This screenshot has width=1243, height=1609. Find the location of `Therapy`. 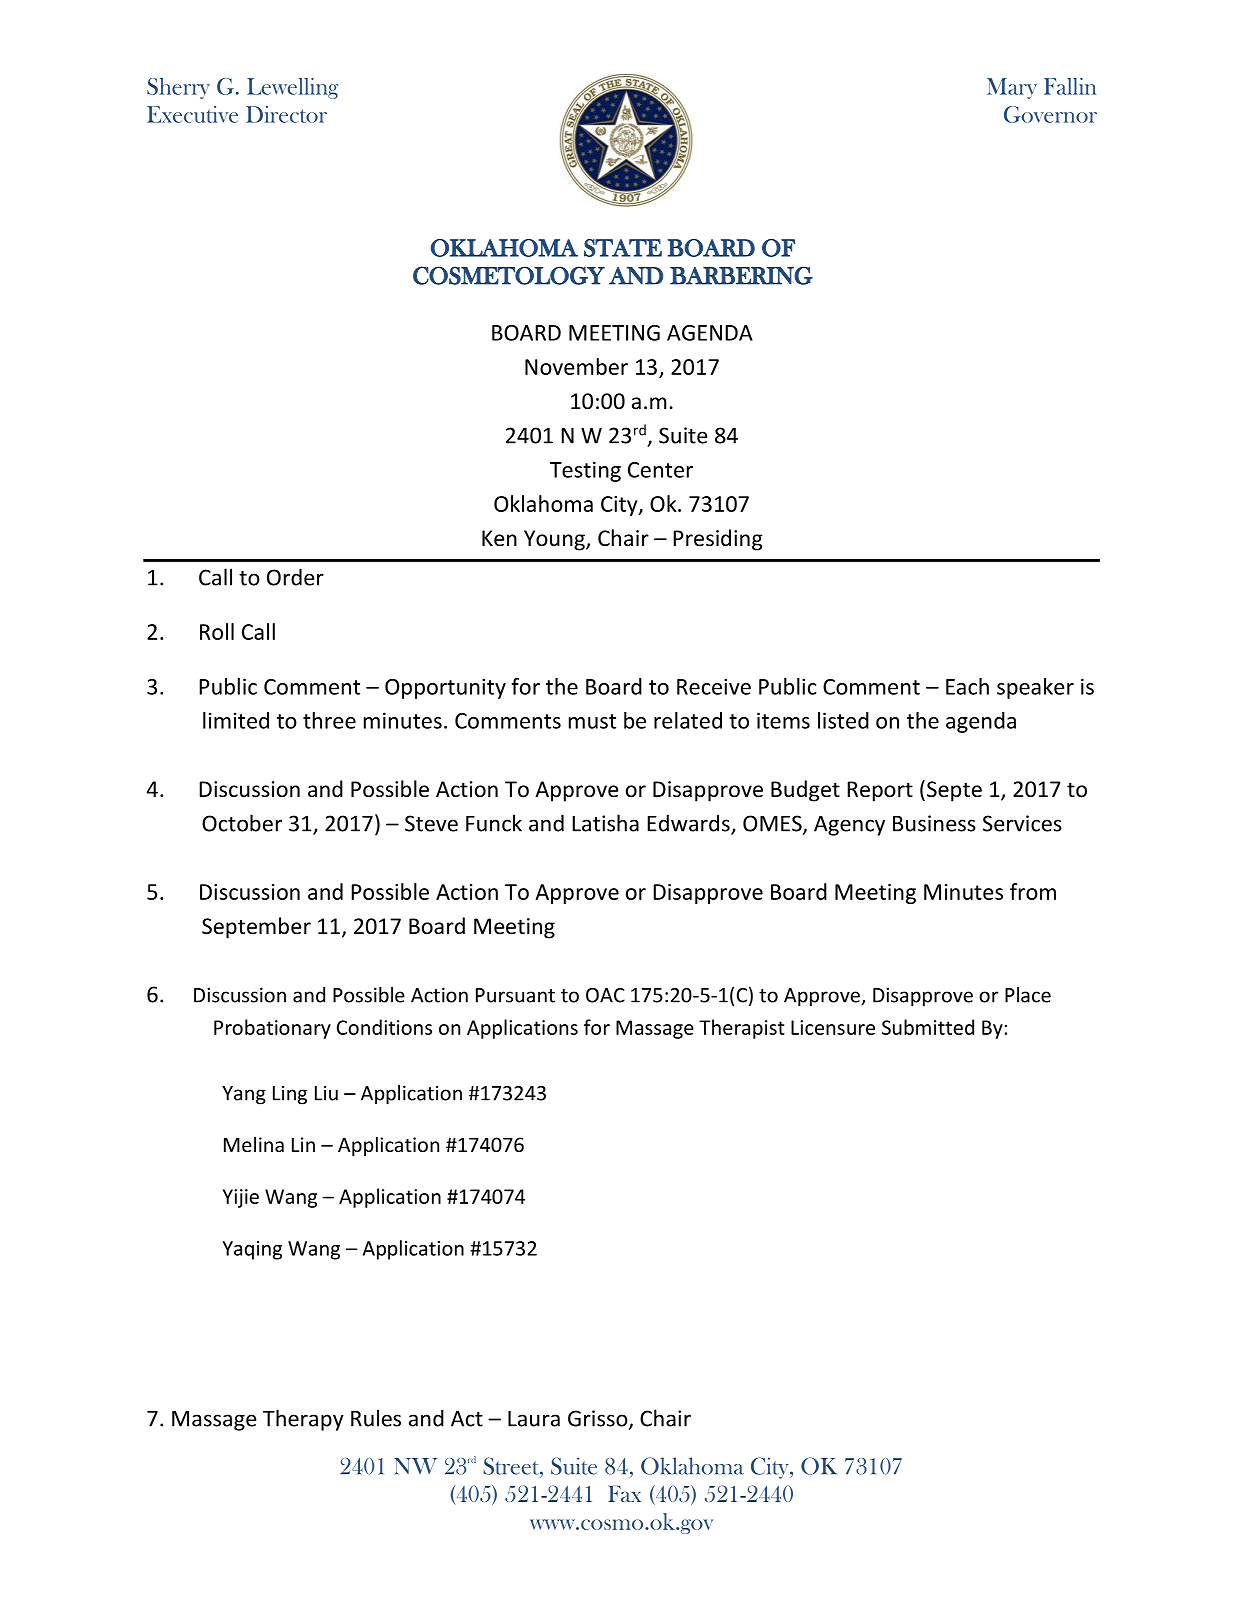

Therapy is located at coordinates (303, 1420).
